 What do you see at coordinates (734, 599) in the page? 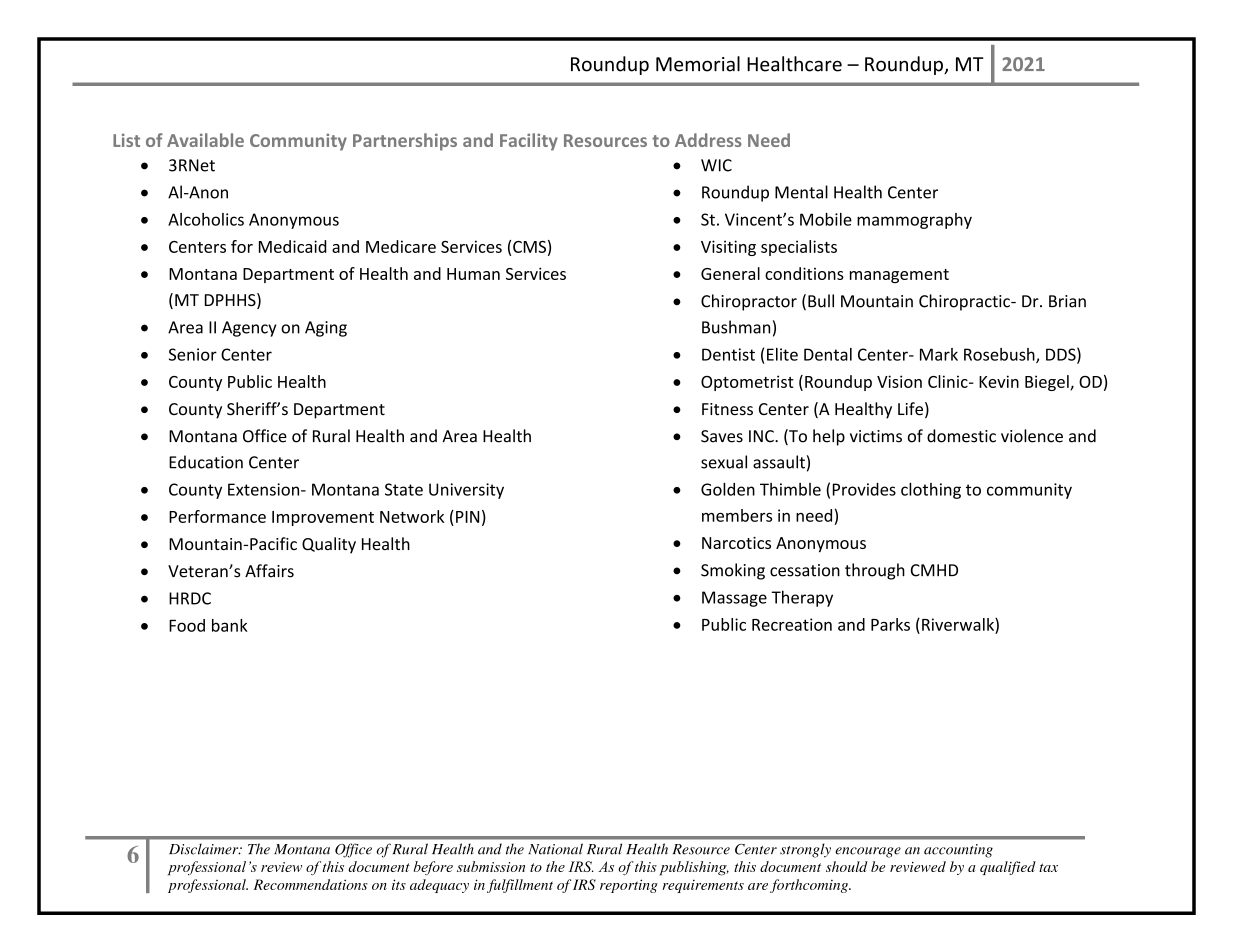
I see `Massage` at bounding box center [734, 599].
